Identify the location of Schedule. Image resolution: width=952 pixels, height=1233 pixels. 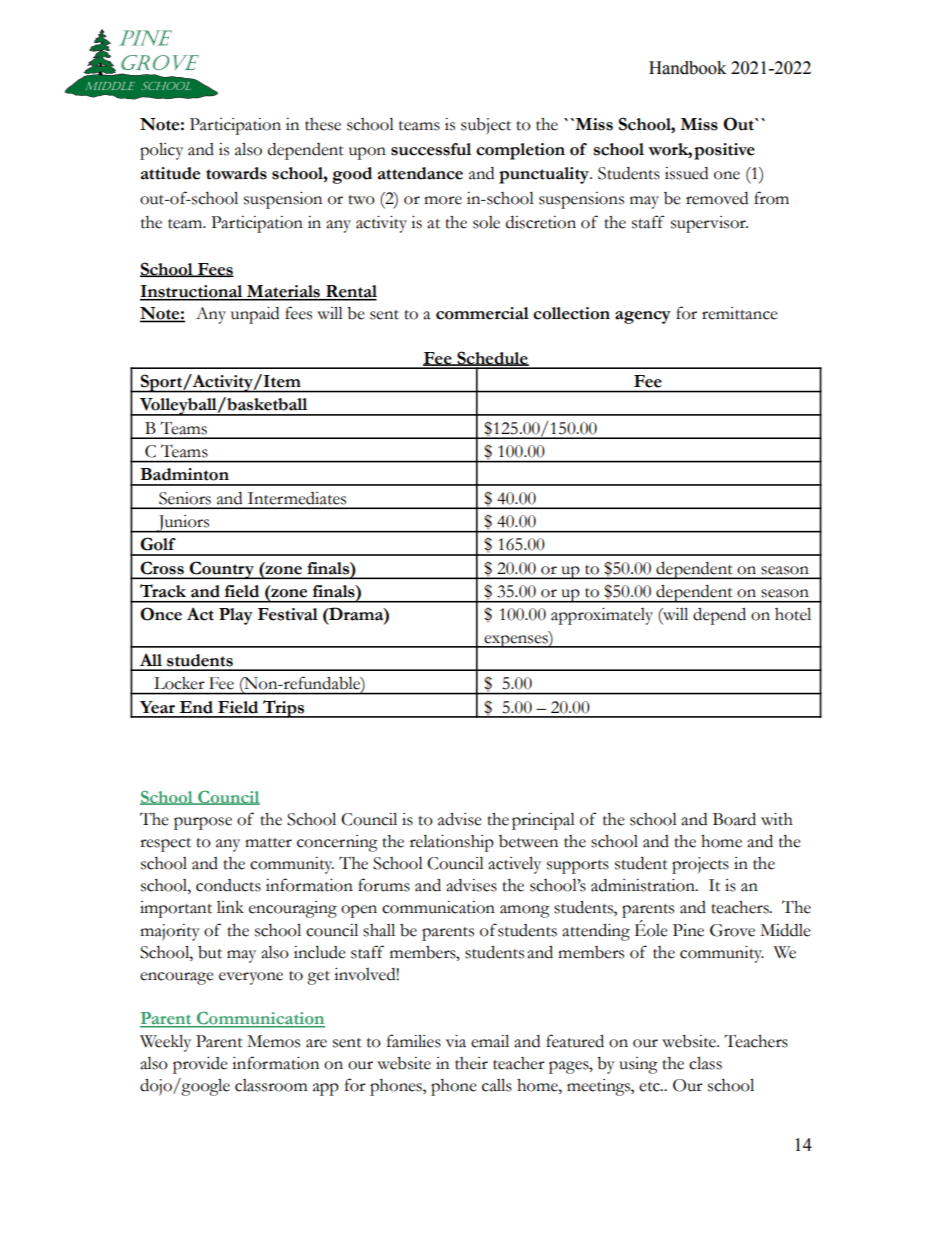
(492, 358).
